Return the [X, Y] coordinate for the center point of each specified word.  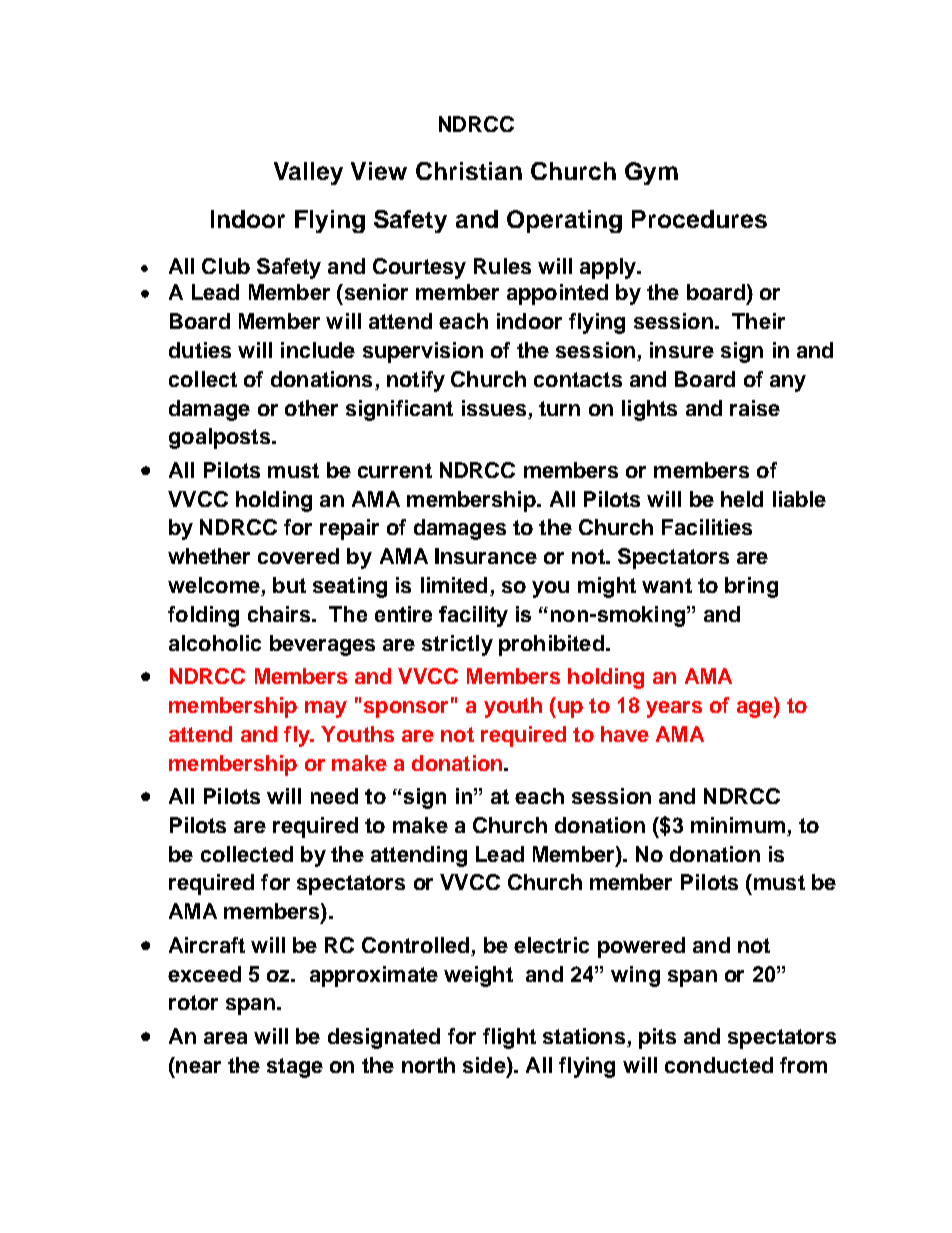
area [225, 1038]
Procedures [699, 219]
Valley [308, 173]
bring [751, 587]
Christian [469, 171]
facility [473, 616]
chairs [280, 614]
